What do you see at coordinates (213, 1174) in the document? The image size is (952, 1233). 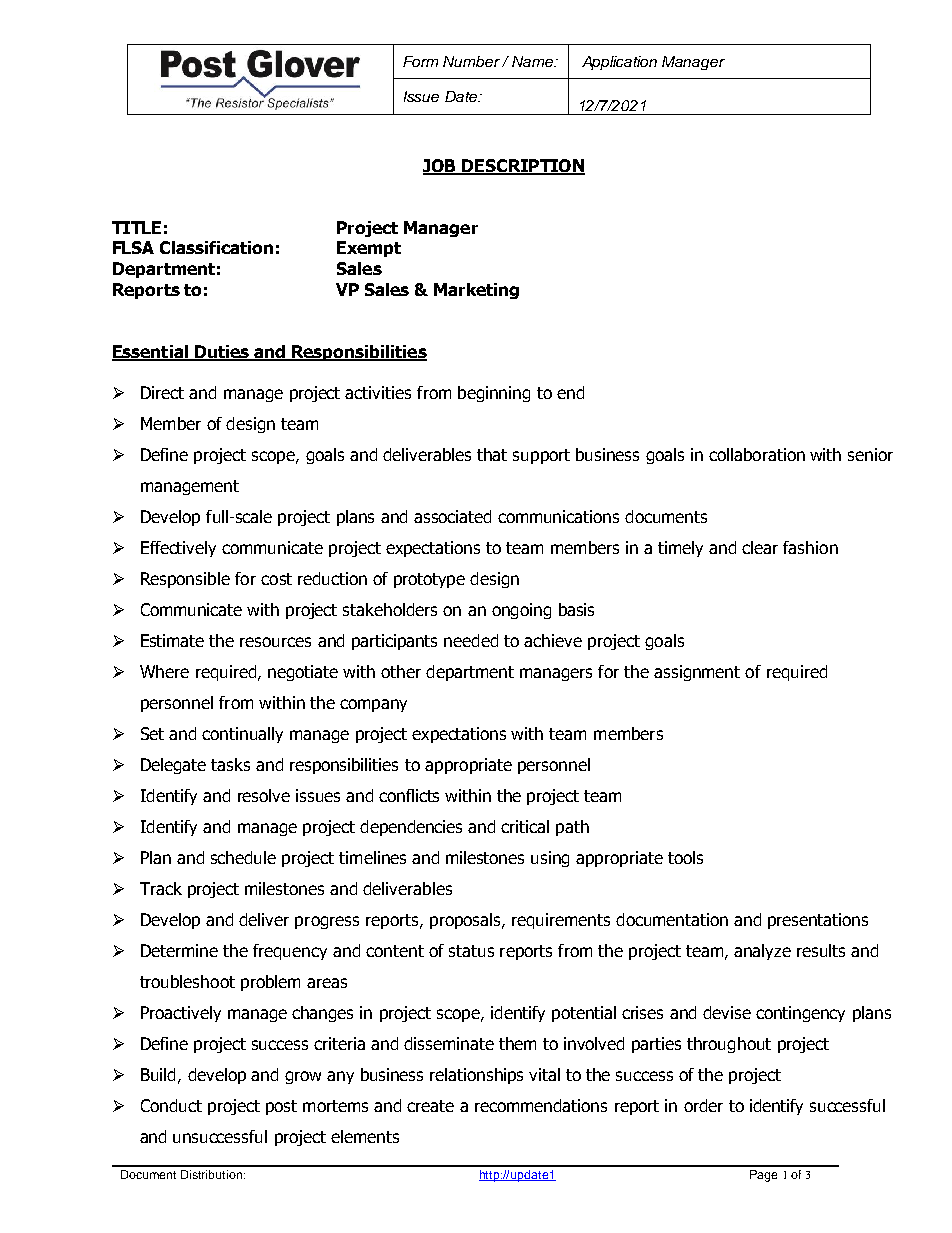 I see `Distribution` at bounding box center [213, 1174].
